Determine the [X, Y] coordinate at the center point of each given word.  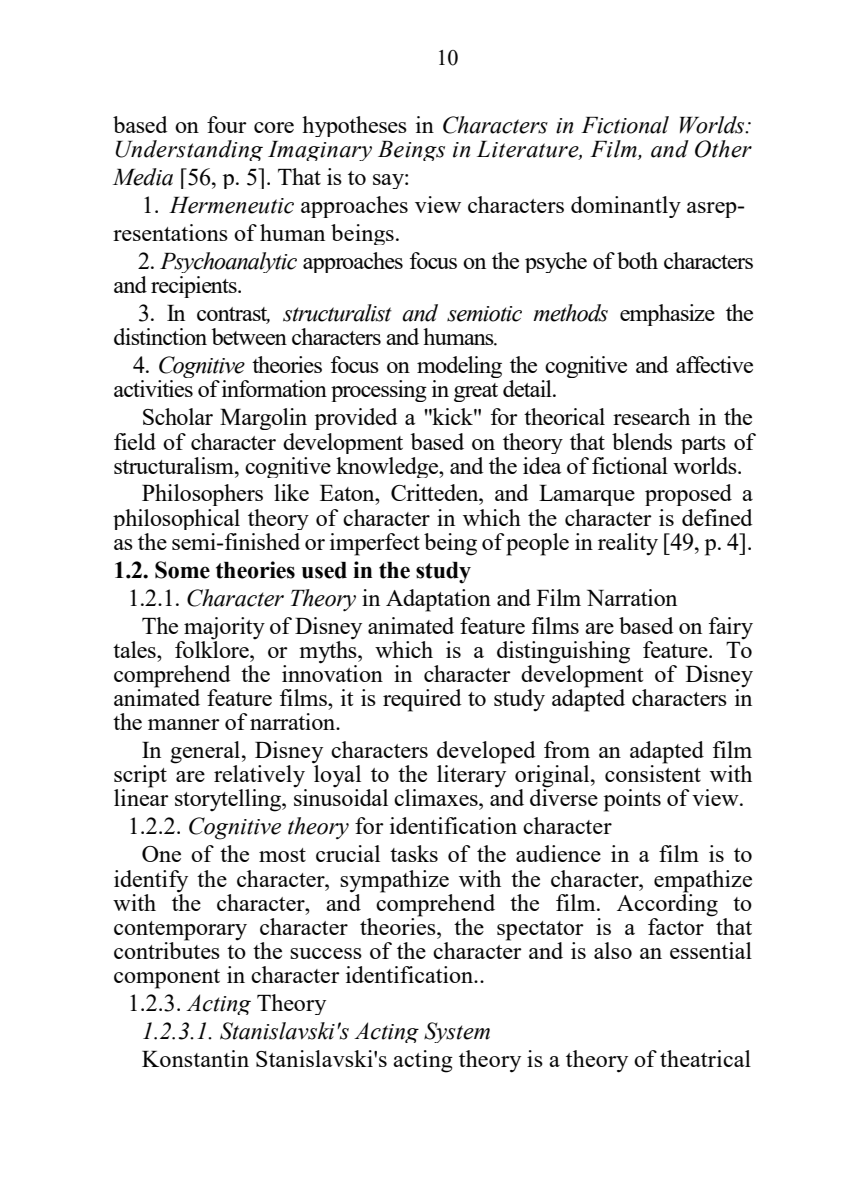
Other [723, 149]
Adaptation [438, 600]
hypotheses [354, 126]
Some [182, 570]
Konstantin [195, 1058]
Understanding [189, 150]
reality [628, 544]
